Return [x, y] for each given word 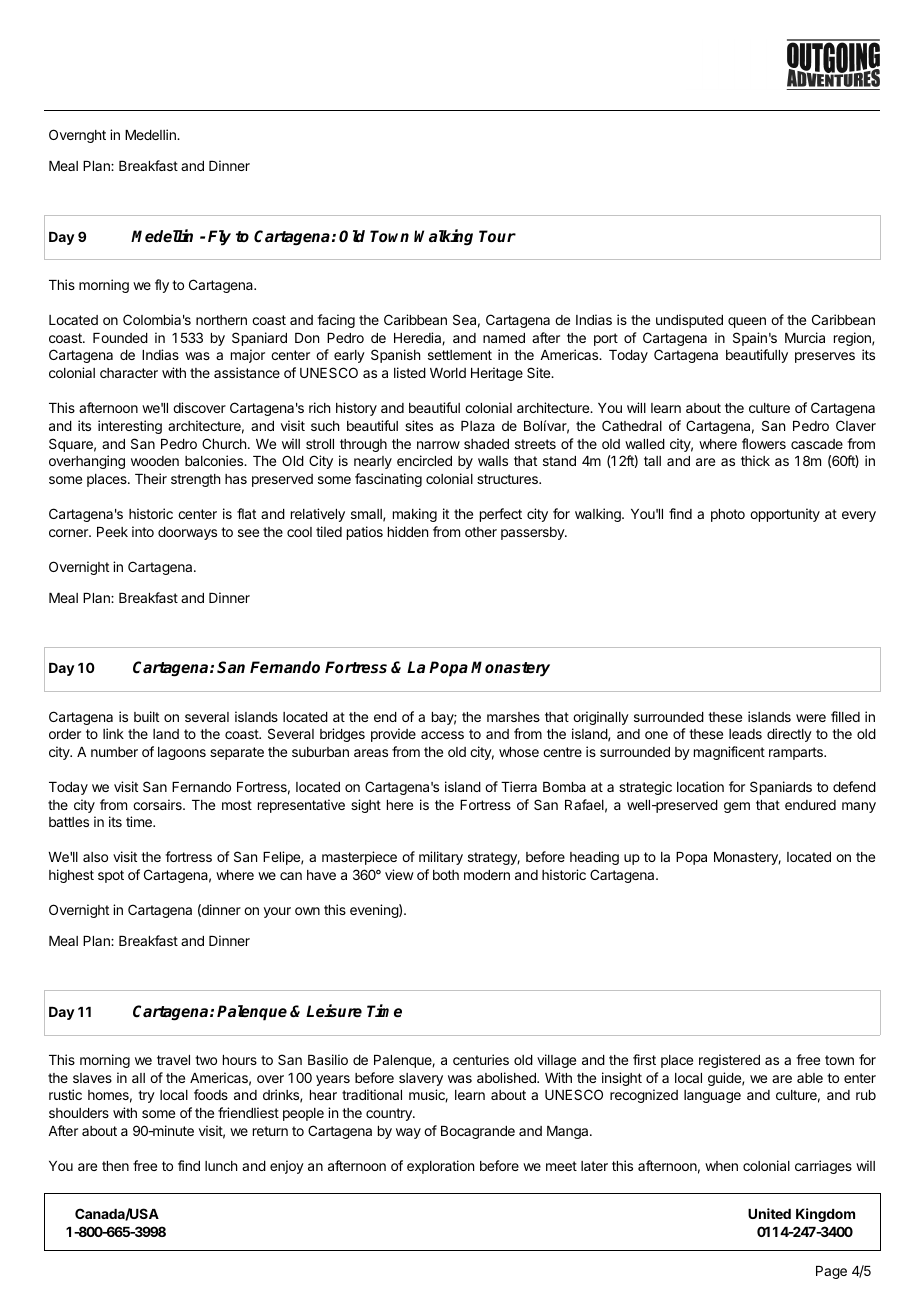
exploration [440, 1167]
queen [747, 322]
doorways [187, 533]
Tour [497, 236]
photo [728, 515]
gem [737, 807]
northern [221, 320]
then [115, 1166]
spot [111, 876]
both [446, 875]
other [481, 532]
